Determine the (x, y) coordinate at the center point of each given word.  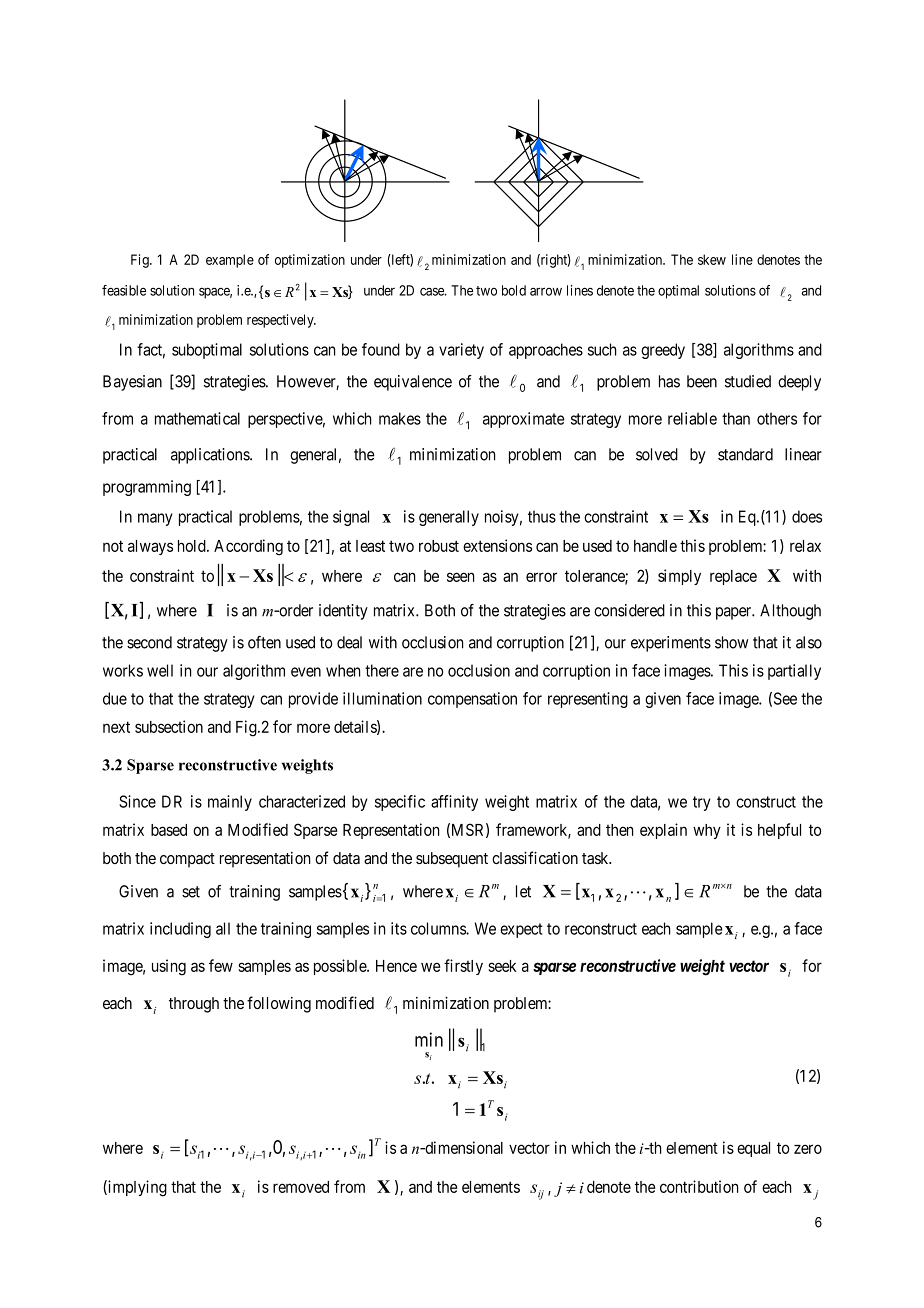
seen (460, 577)
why (707, 831)
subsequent (452, 860)
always (150, 547)
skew (712, 259)
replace (733, 577)
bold (514, 290)
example (230, 261)
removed (301, 1187)
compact (187, 860)
